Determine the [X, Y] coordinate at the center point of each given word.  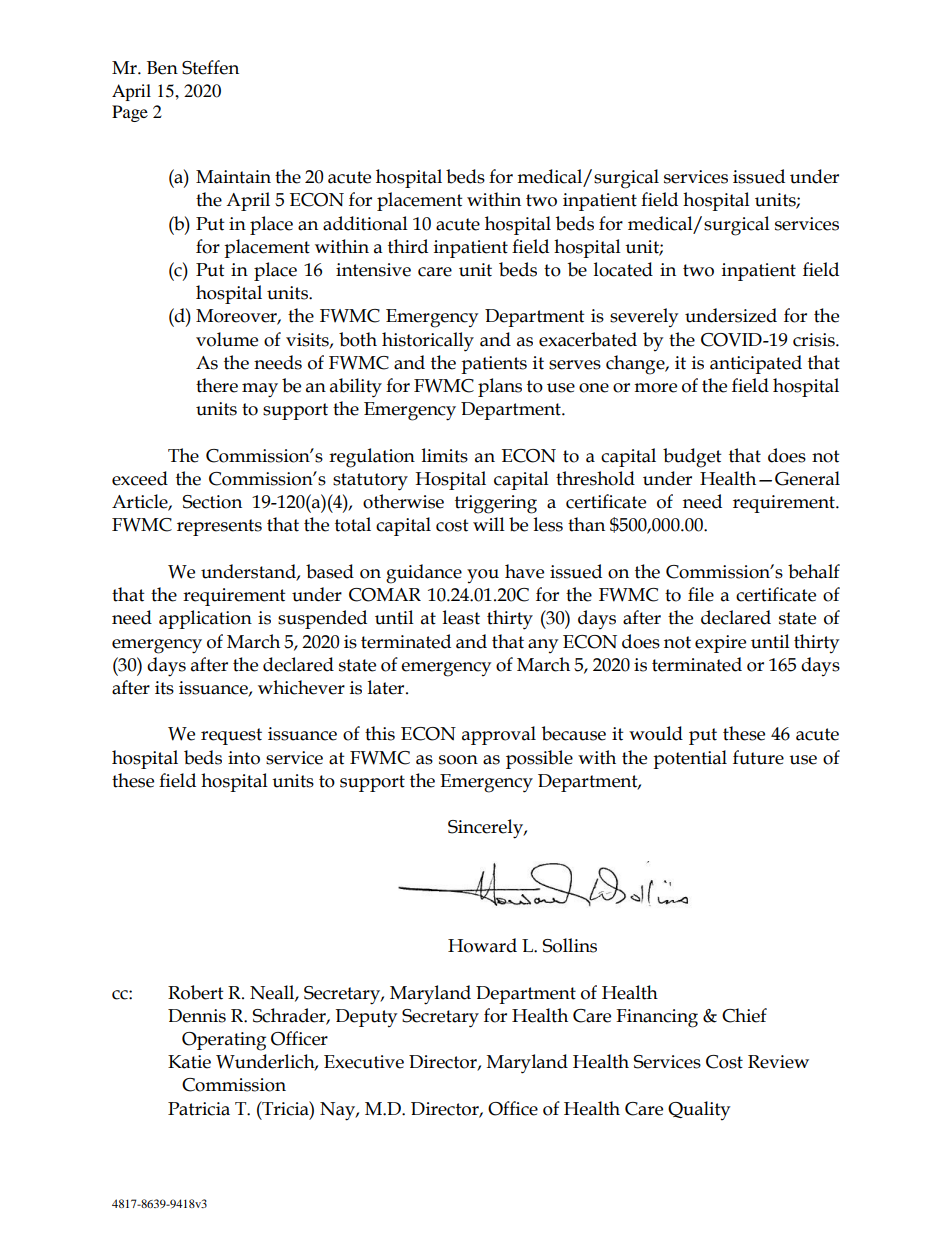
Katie [189, 1062]
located [623, 269]
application [205, 619]
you [483, 576]
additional [365, 223]
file [701, 594]
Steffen [210, 67]
